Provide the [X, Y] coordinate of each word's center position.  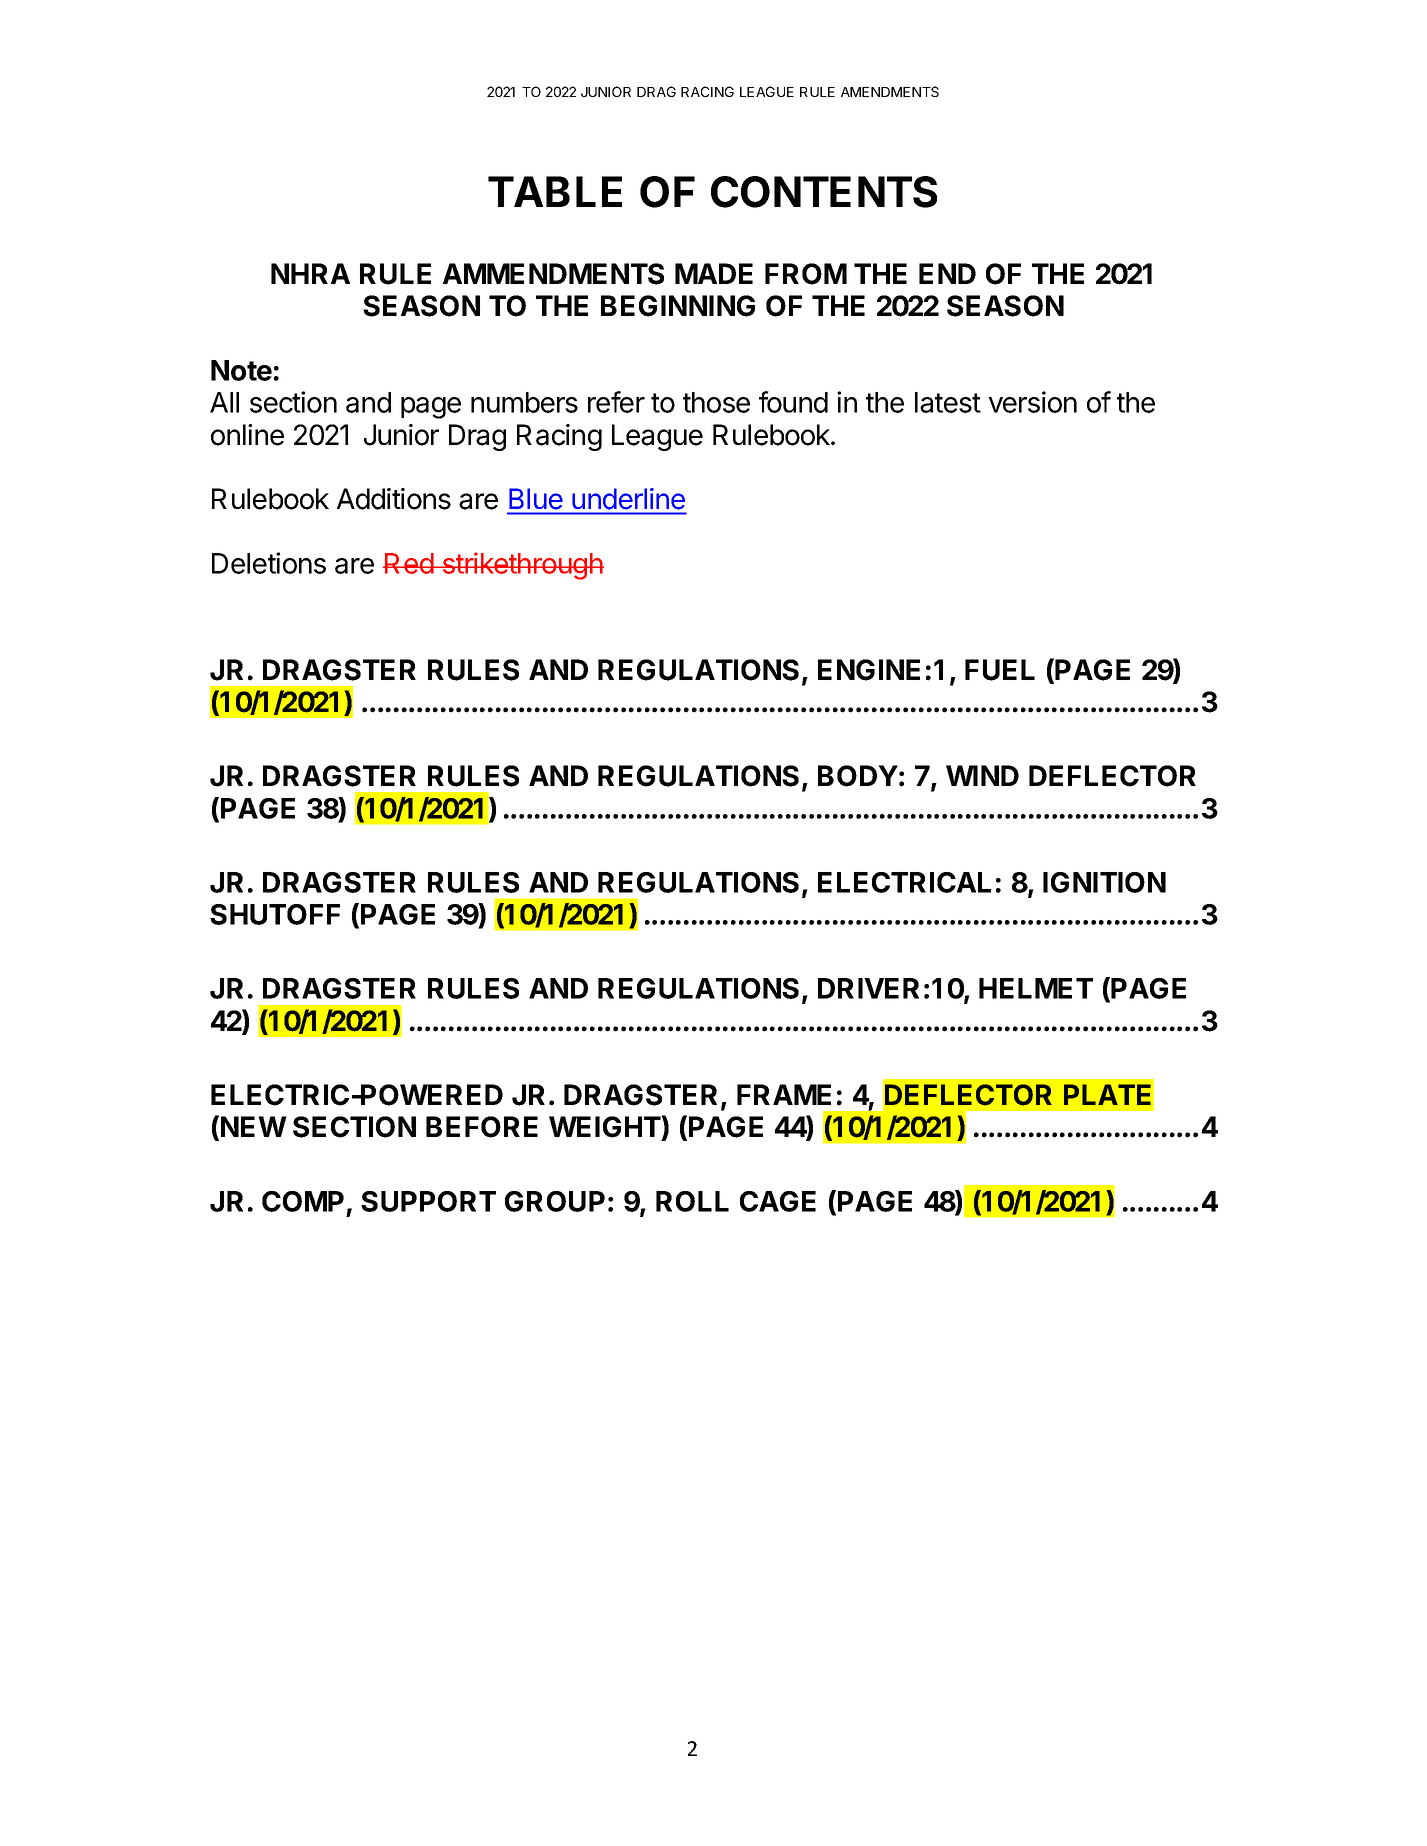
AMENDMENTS [890, 91]
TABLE [555, 191]
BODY [858, 776]
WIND [982, 775]
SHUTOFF [275, 914]
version [1032, 402]
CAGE [778, 1201]
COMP [303, 1201]
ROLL [692, 1201]
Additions [394, 499]
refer [616, 402]
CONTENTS [824, 192]
